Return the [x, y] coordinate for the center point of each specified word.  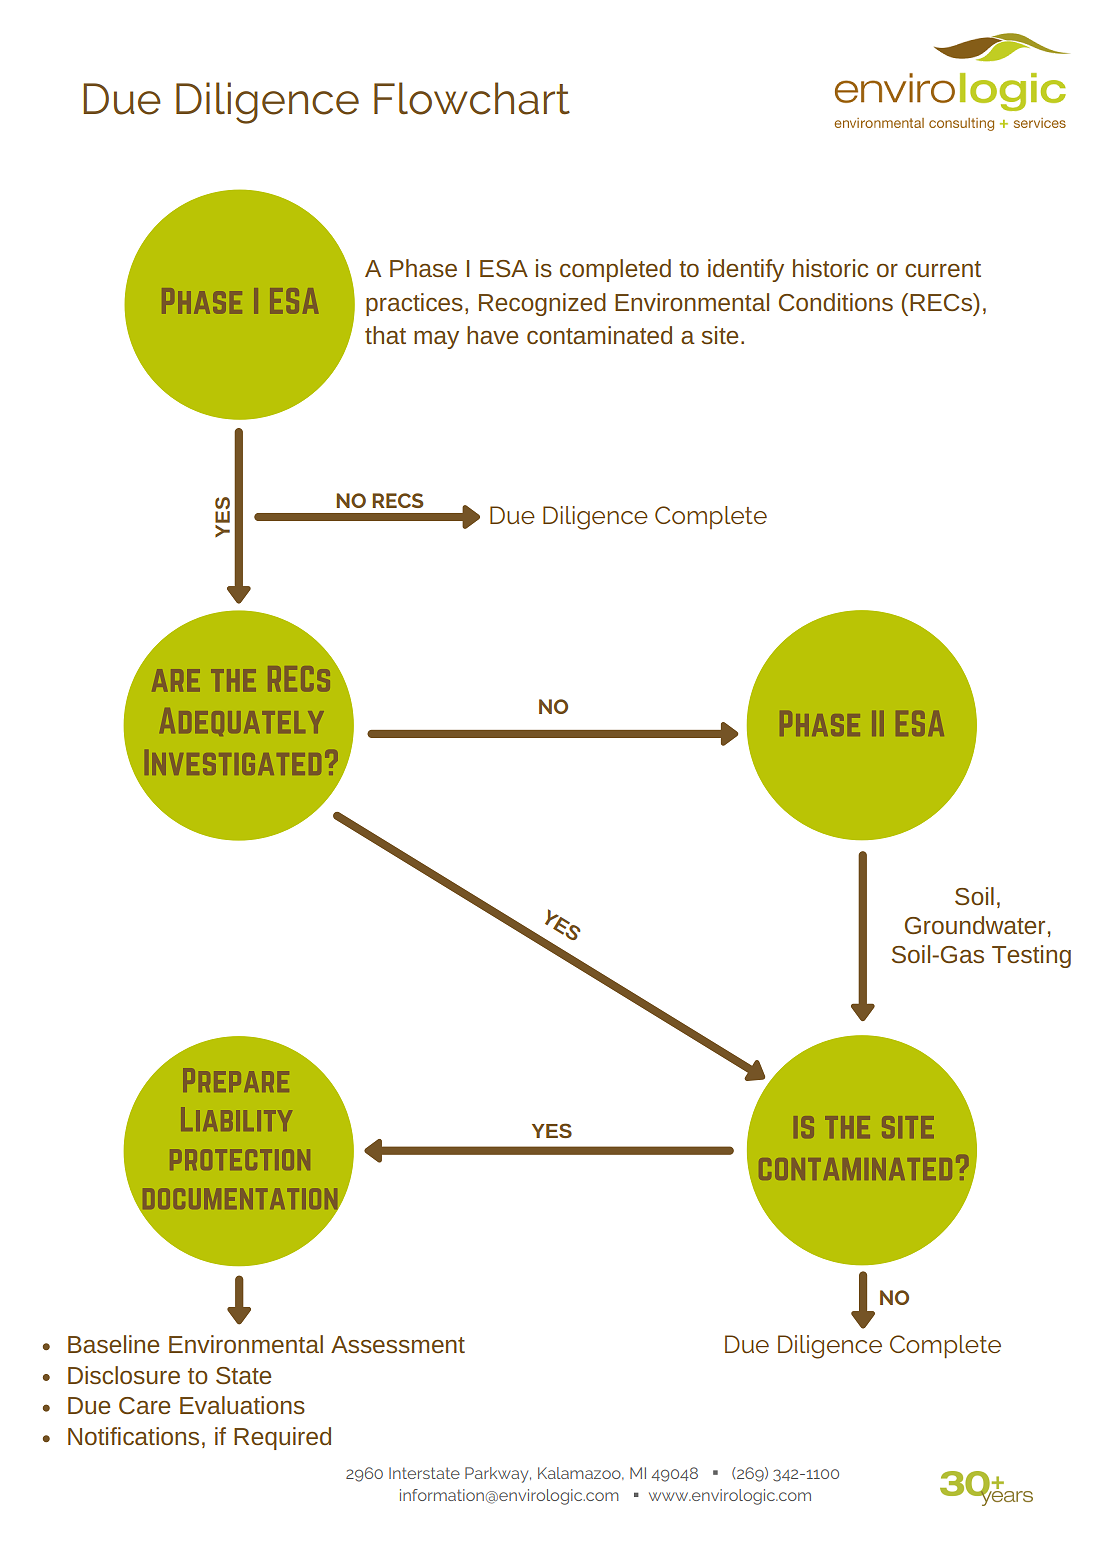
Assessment [398, 1344]
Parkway [498, 1475]
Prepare [236, 1080]
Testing [1031, 956]
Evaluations [242, 1405]
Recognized [542, 304]
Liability [236, 1119]
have [492, 335]
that [385, 335]
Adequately [242, 722]
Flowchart [472, 98]
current [943, 269]
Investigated [233, 762]
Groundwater [975, 925]
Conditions [836, 302]
